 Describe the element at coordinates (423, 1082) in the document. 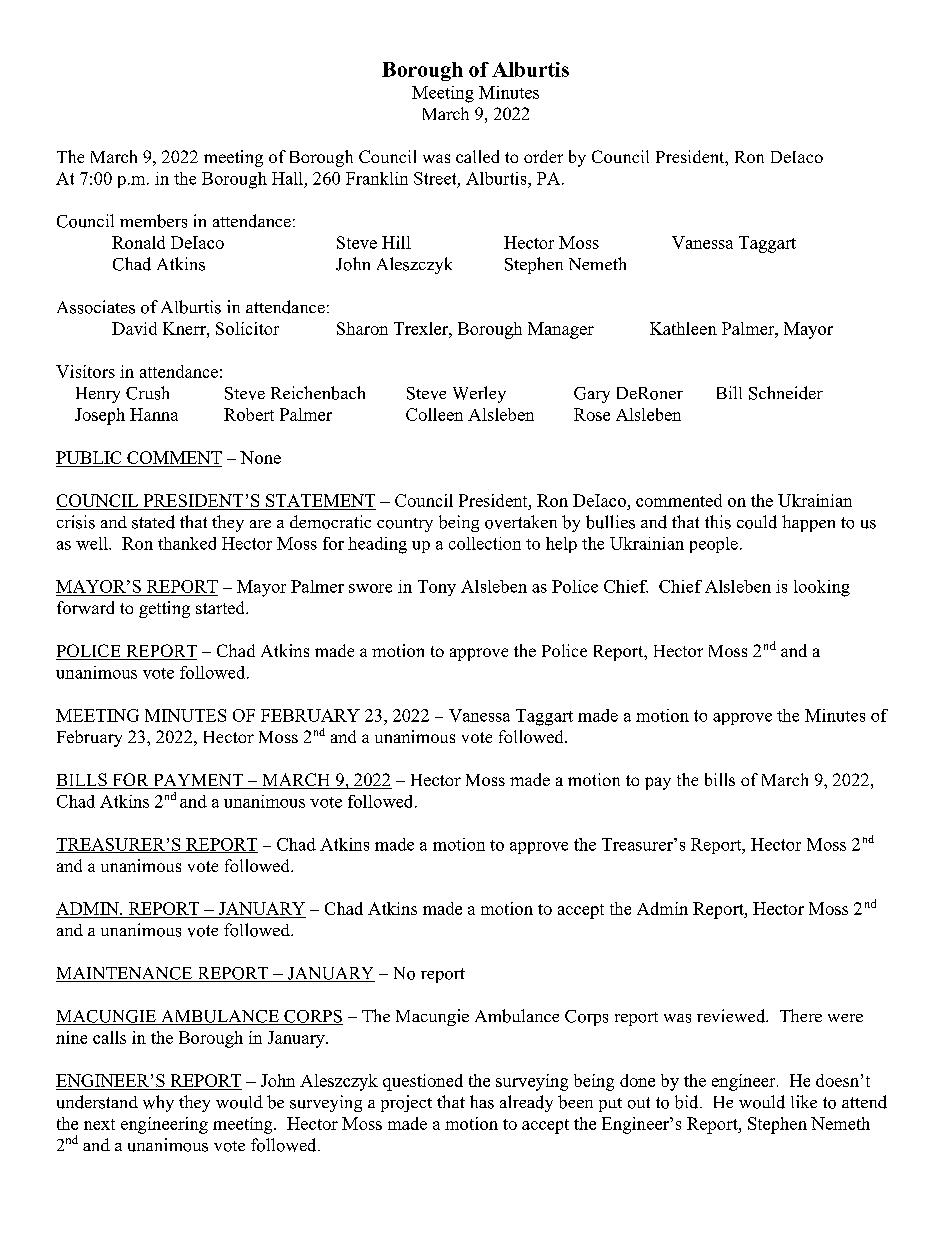

I see `questioned` at that location.
